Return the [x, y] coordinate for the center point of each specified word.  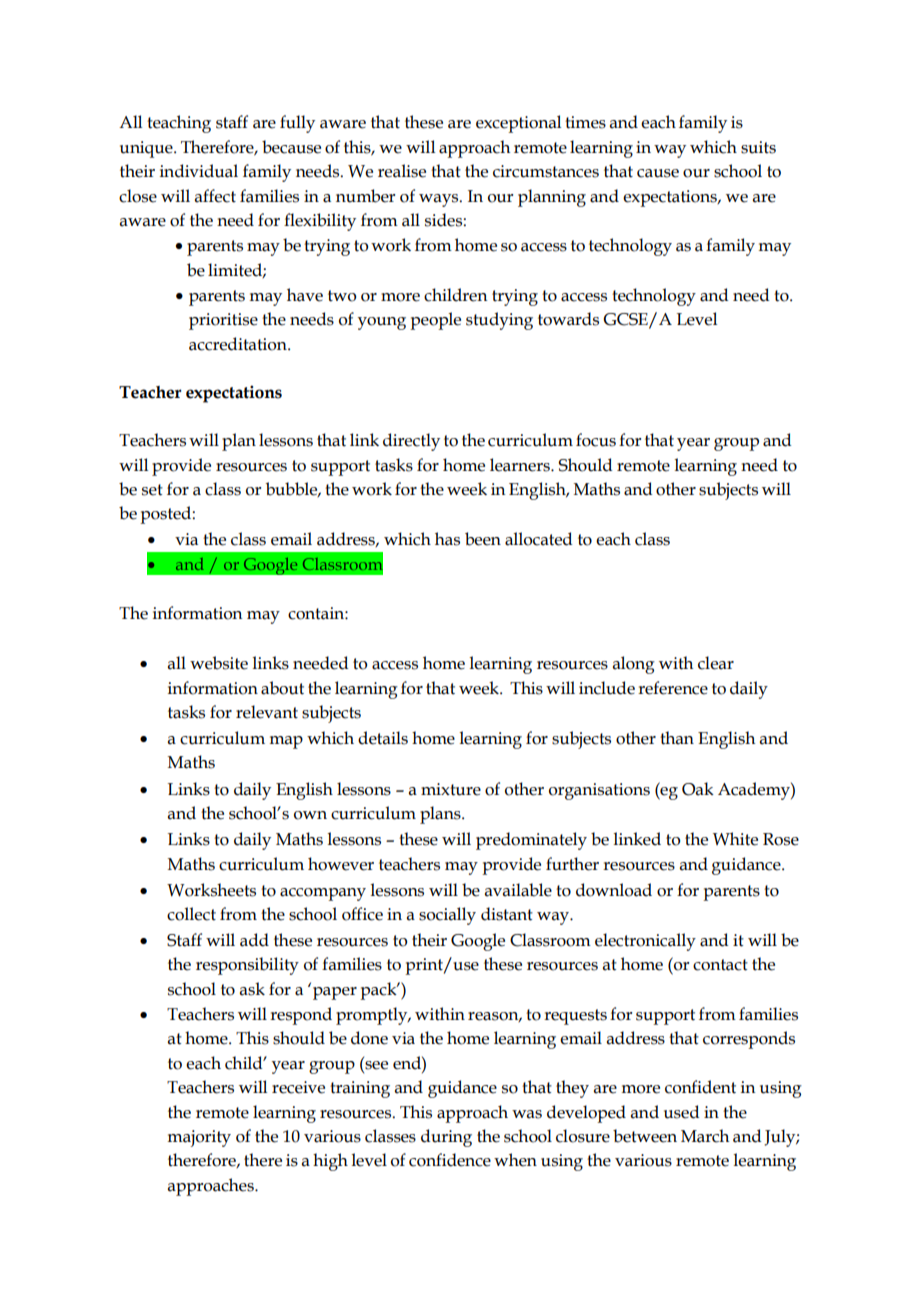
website [219, 663]
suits [758, 147]
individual [199, 171]
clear [716, 663]
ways [440, 200]
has [447, 539]
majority [199, 1138]
